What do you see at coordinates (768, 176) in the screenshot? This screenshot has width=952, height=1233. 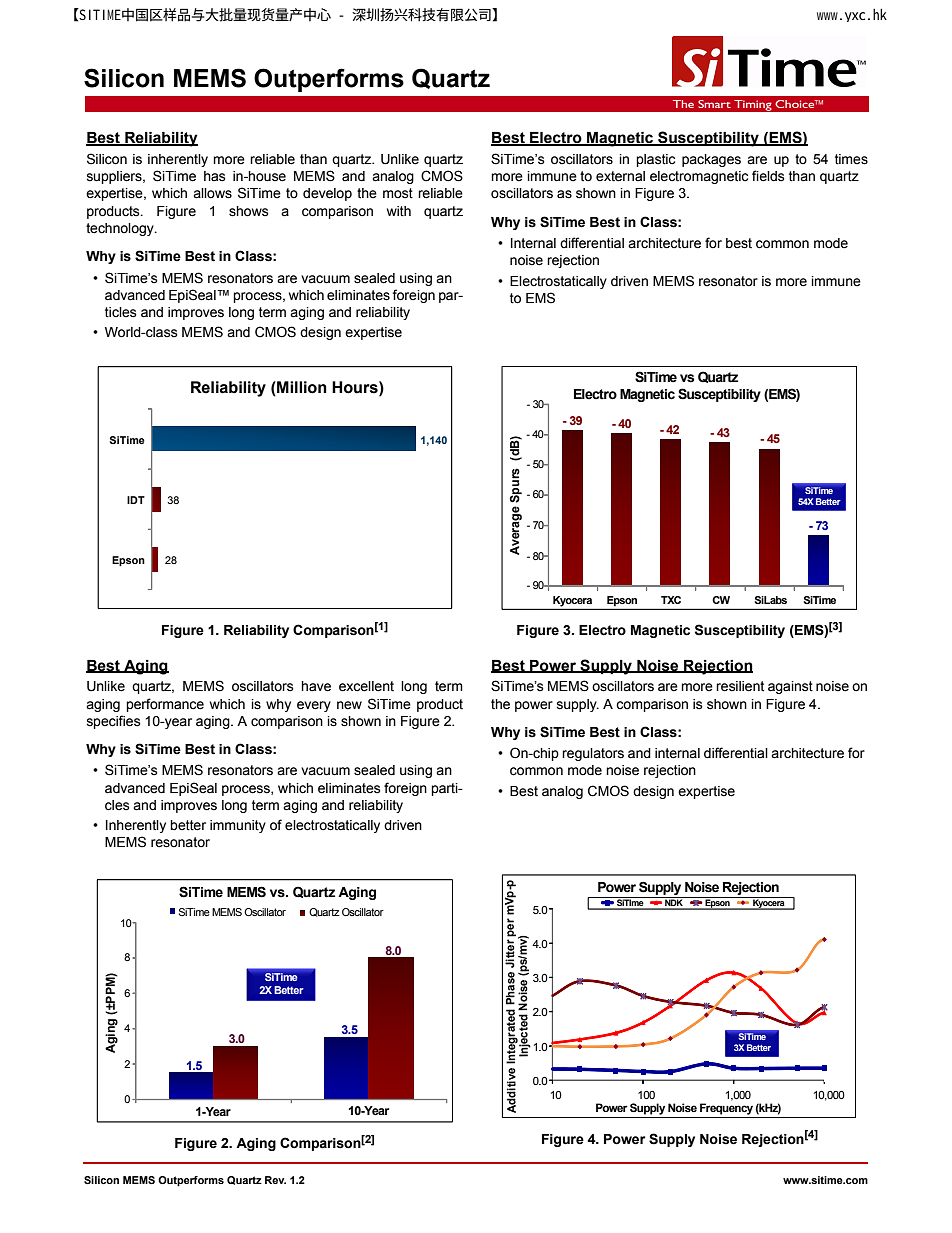 I see `fields` at bounding box center [768, 176].
